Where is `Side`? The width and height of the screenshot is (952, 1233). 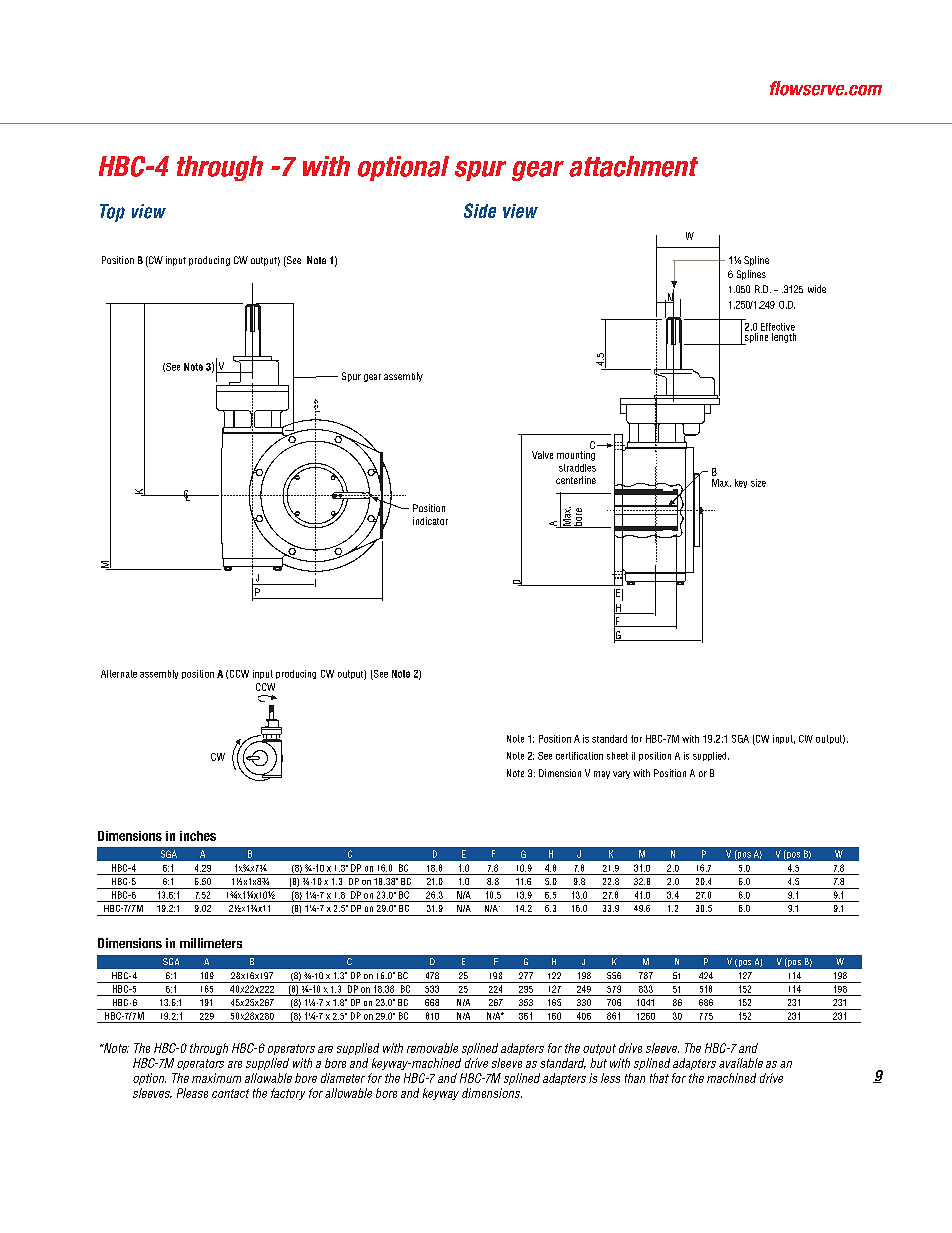 Side is located at coordinates (480, 210).
